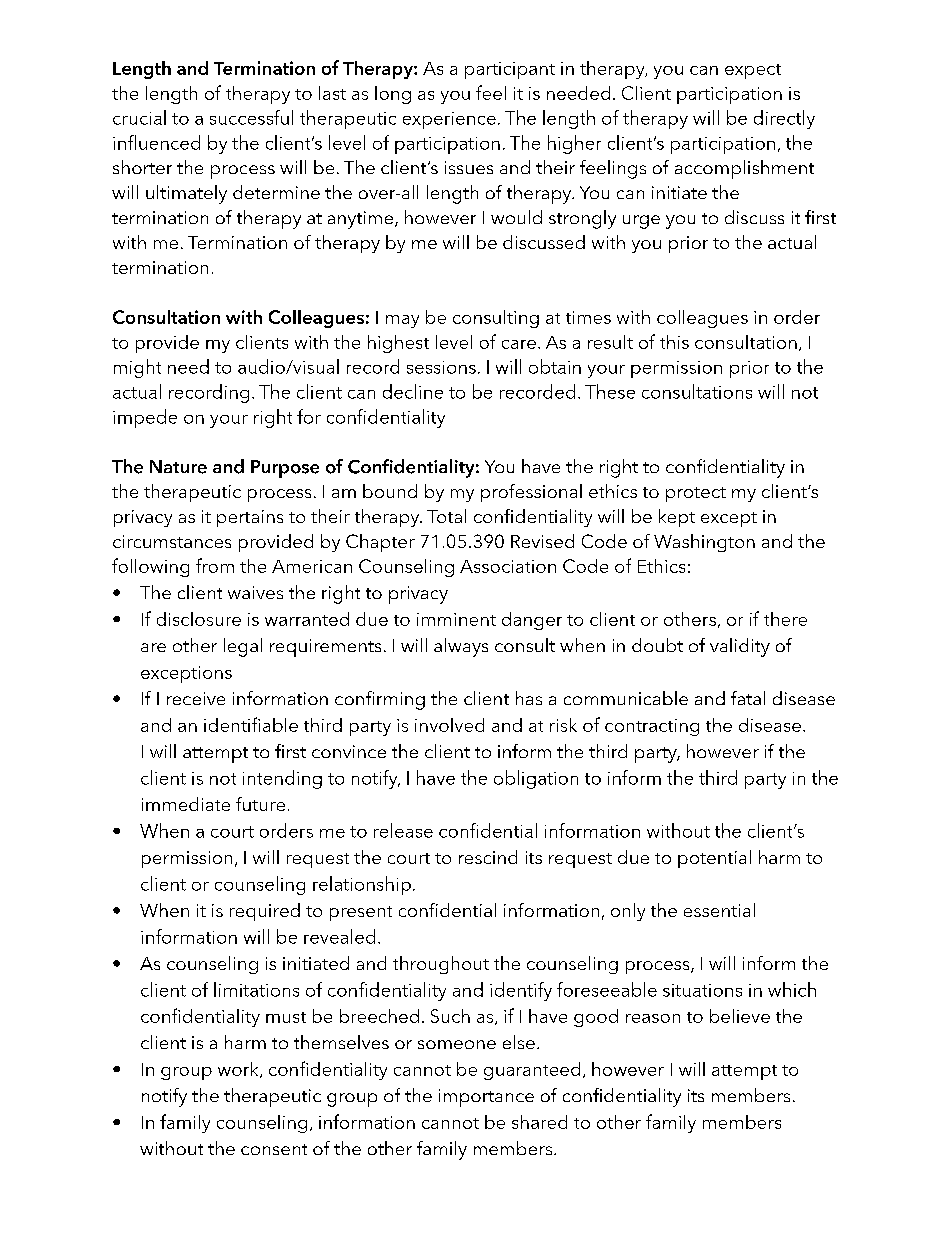 The width and height of the image is (952, 1233). Describe the element at coordinates (449, 120) in the image. I see `experience` at that location.
